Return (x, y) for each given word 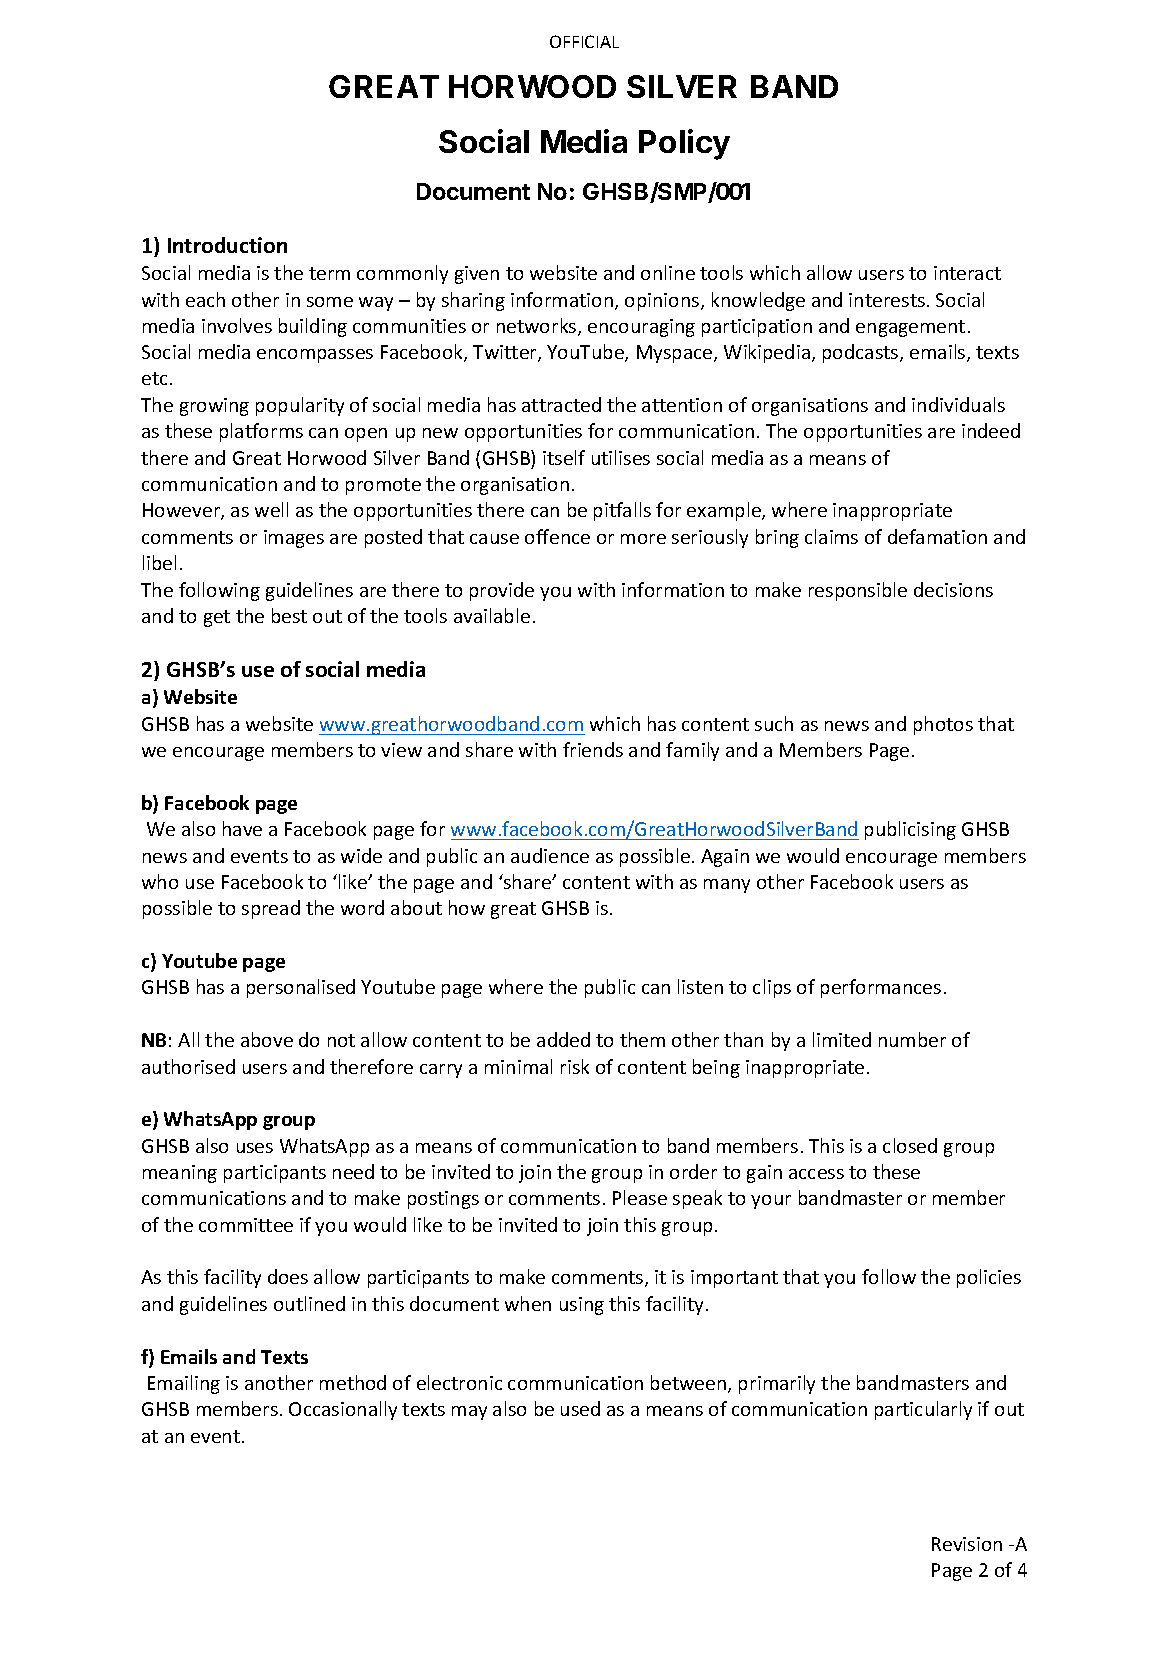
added (563, 1039)
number (912, 1039)
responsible (858, 591)
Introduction (227, 245)
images (294, 539)
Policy (684, 144)
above (267, 1039)
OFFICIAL (584, 41)
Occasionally (343, 1410)
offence (557, 536)
